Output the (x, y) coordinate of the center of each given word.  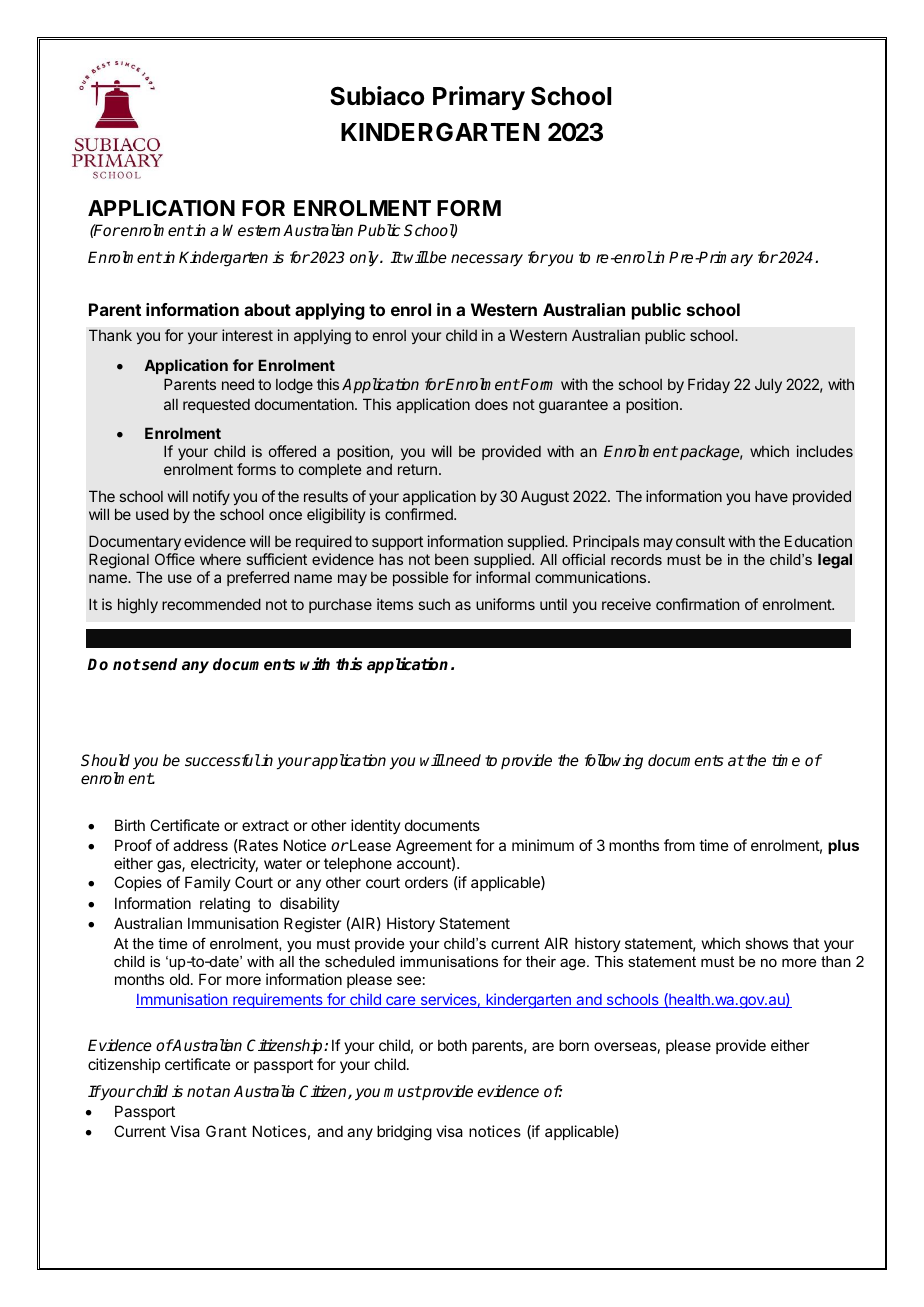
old (179, 979)
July (768, 385)
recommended (211, 604)
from (679, 845)
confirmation (697, 604)
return (417, 469)
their (541, 961)
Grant (226, 1131)
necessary (487, 260)
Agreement (434, 847)
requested (216, 406)
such (434, 604)
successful (222, 760)
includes (825, 451)
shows (766, 943)
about (267, 309)
